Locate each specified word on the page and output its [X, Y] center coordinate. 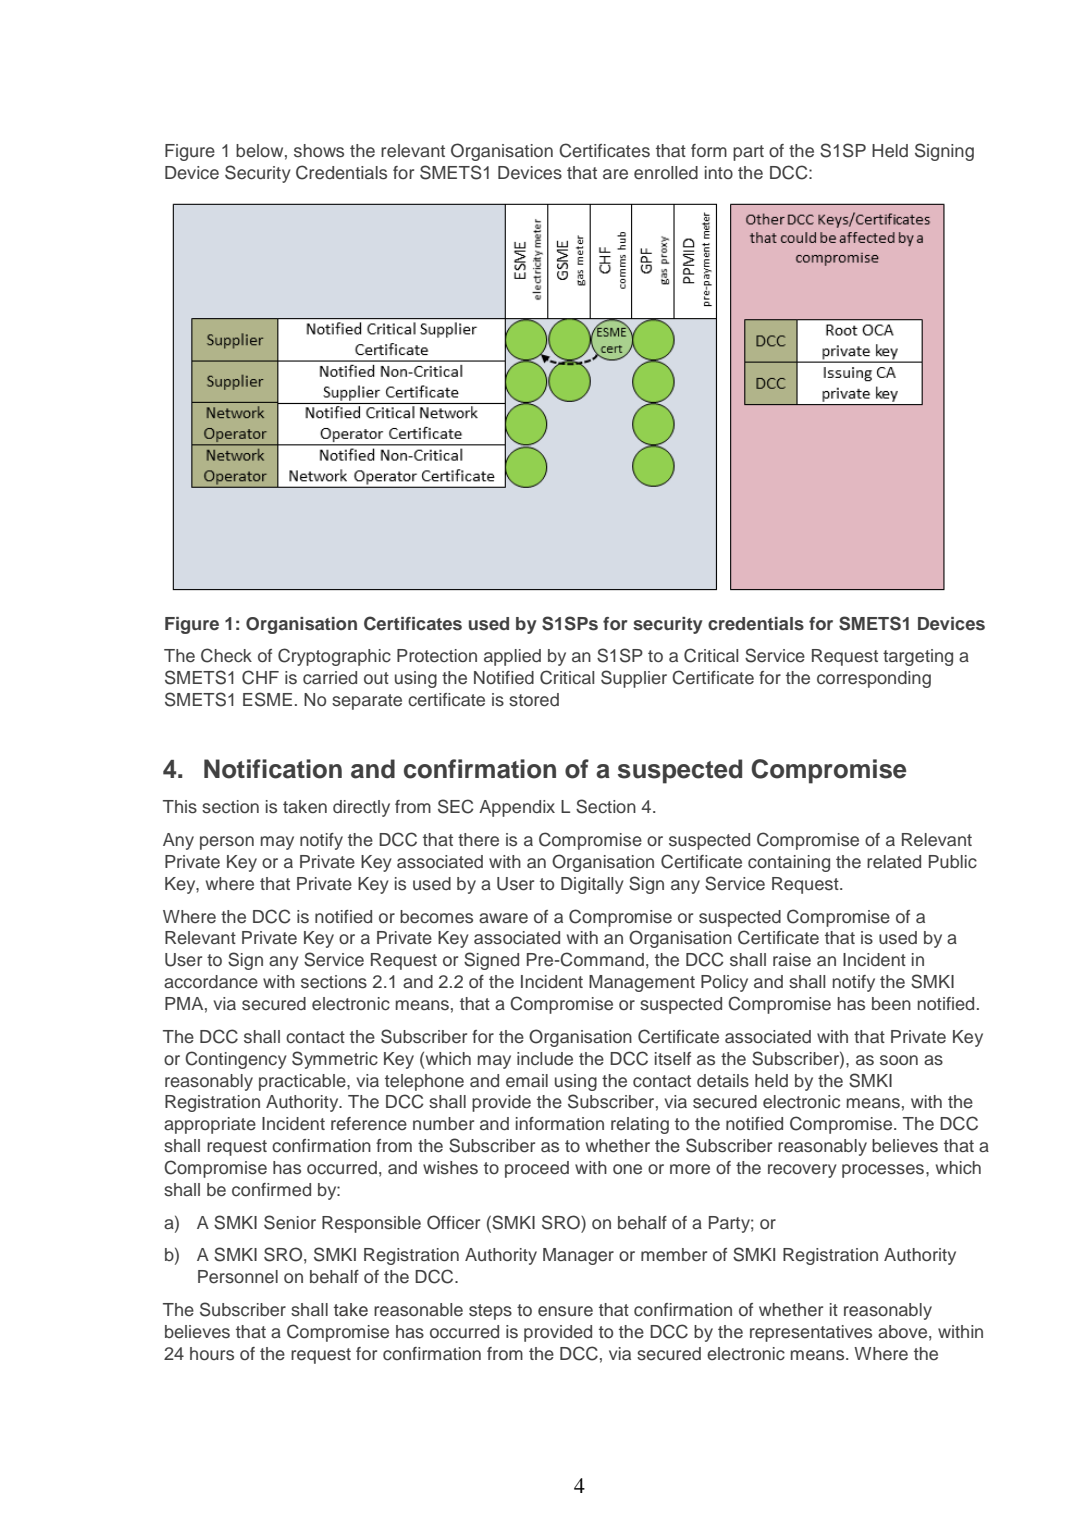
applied [512, 657]
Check [226, 655]
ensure [565, 1311]
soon [899, 1060]
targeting [918, 657]
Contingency [236, 1060]
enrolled [666, 173]
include [545, 1059]
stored [534, 700]
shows [319, 151]
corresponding [874, 679]
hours [212, 1354]
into [719, 172]
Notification [273, 769]
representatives [811, 1333]
